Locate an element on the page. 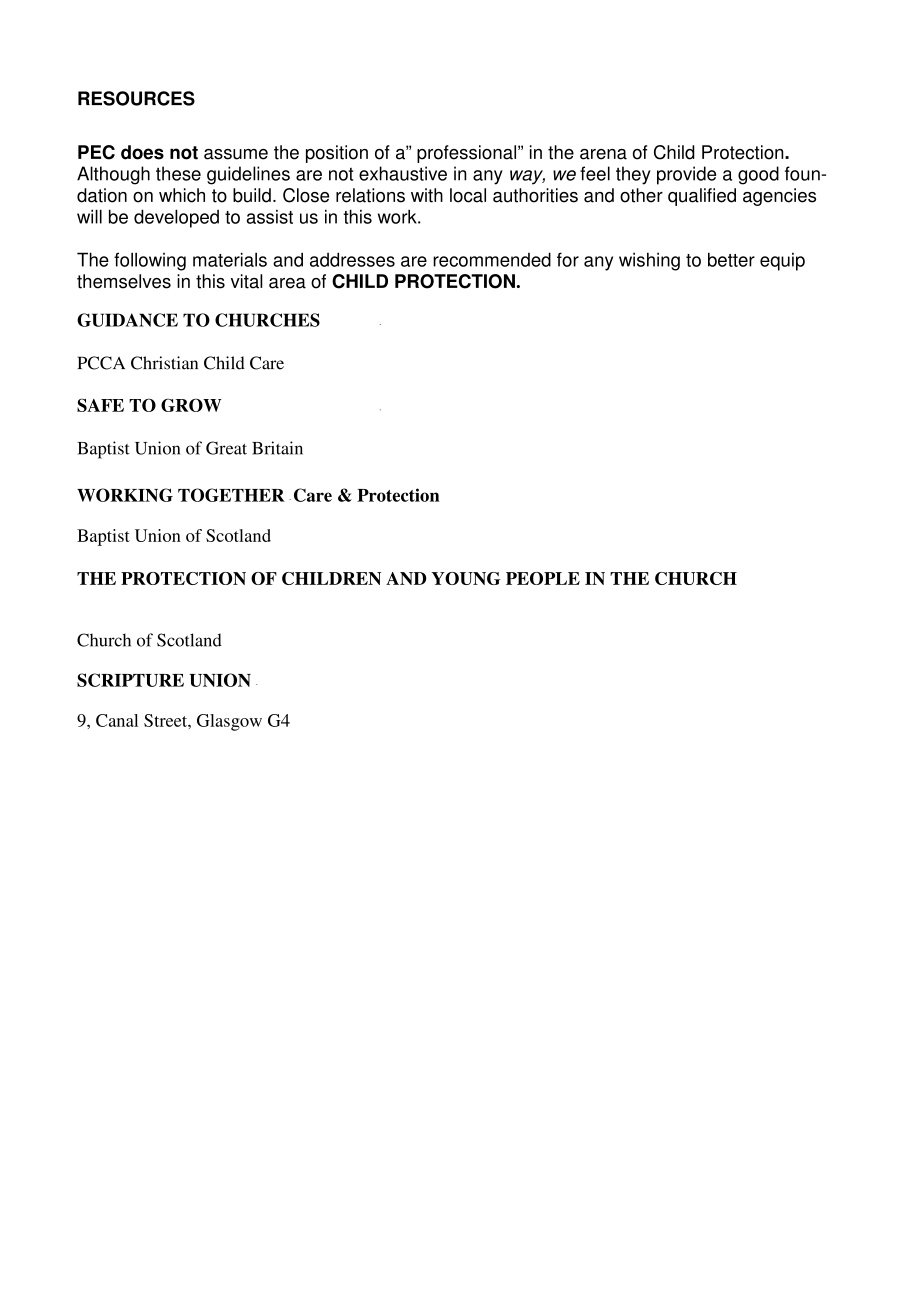  Britain is located at coordinates (277, 448).
